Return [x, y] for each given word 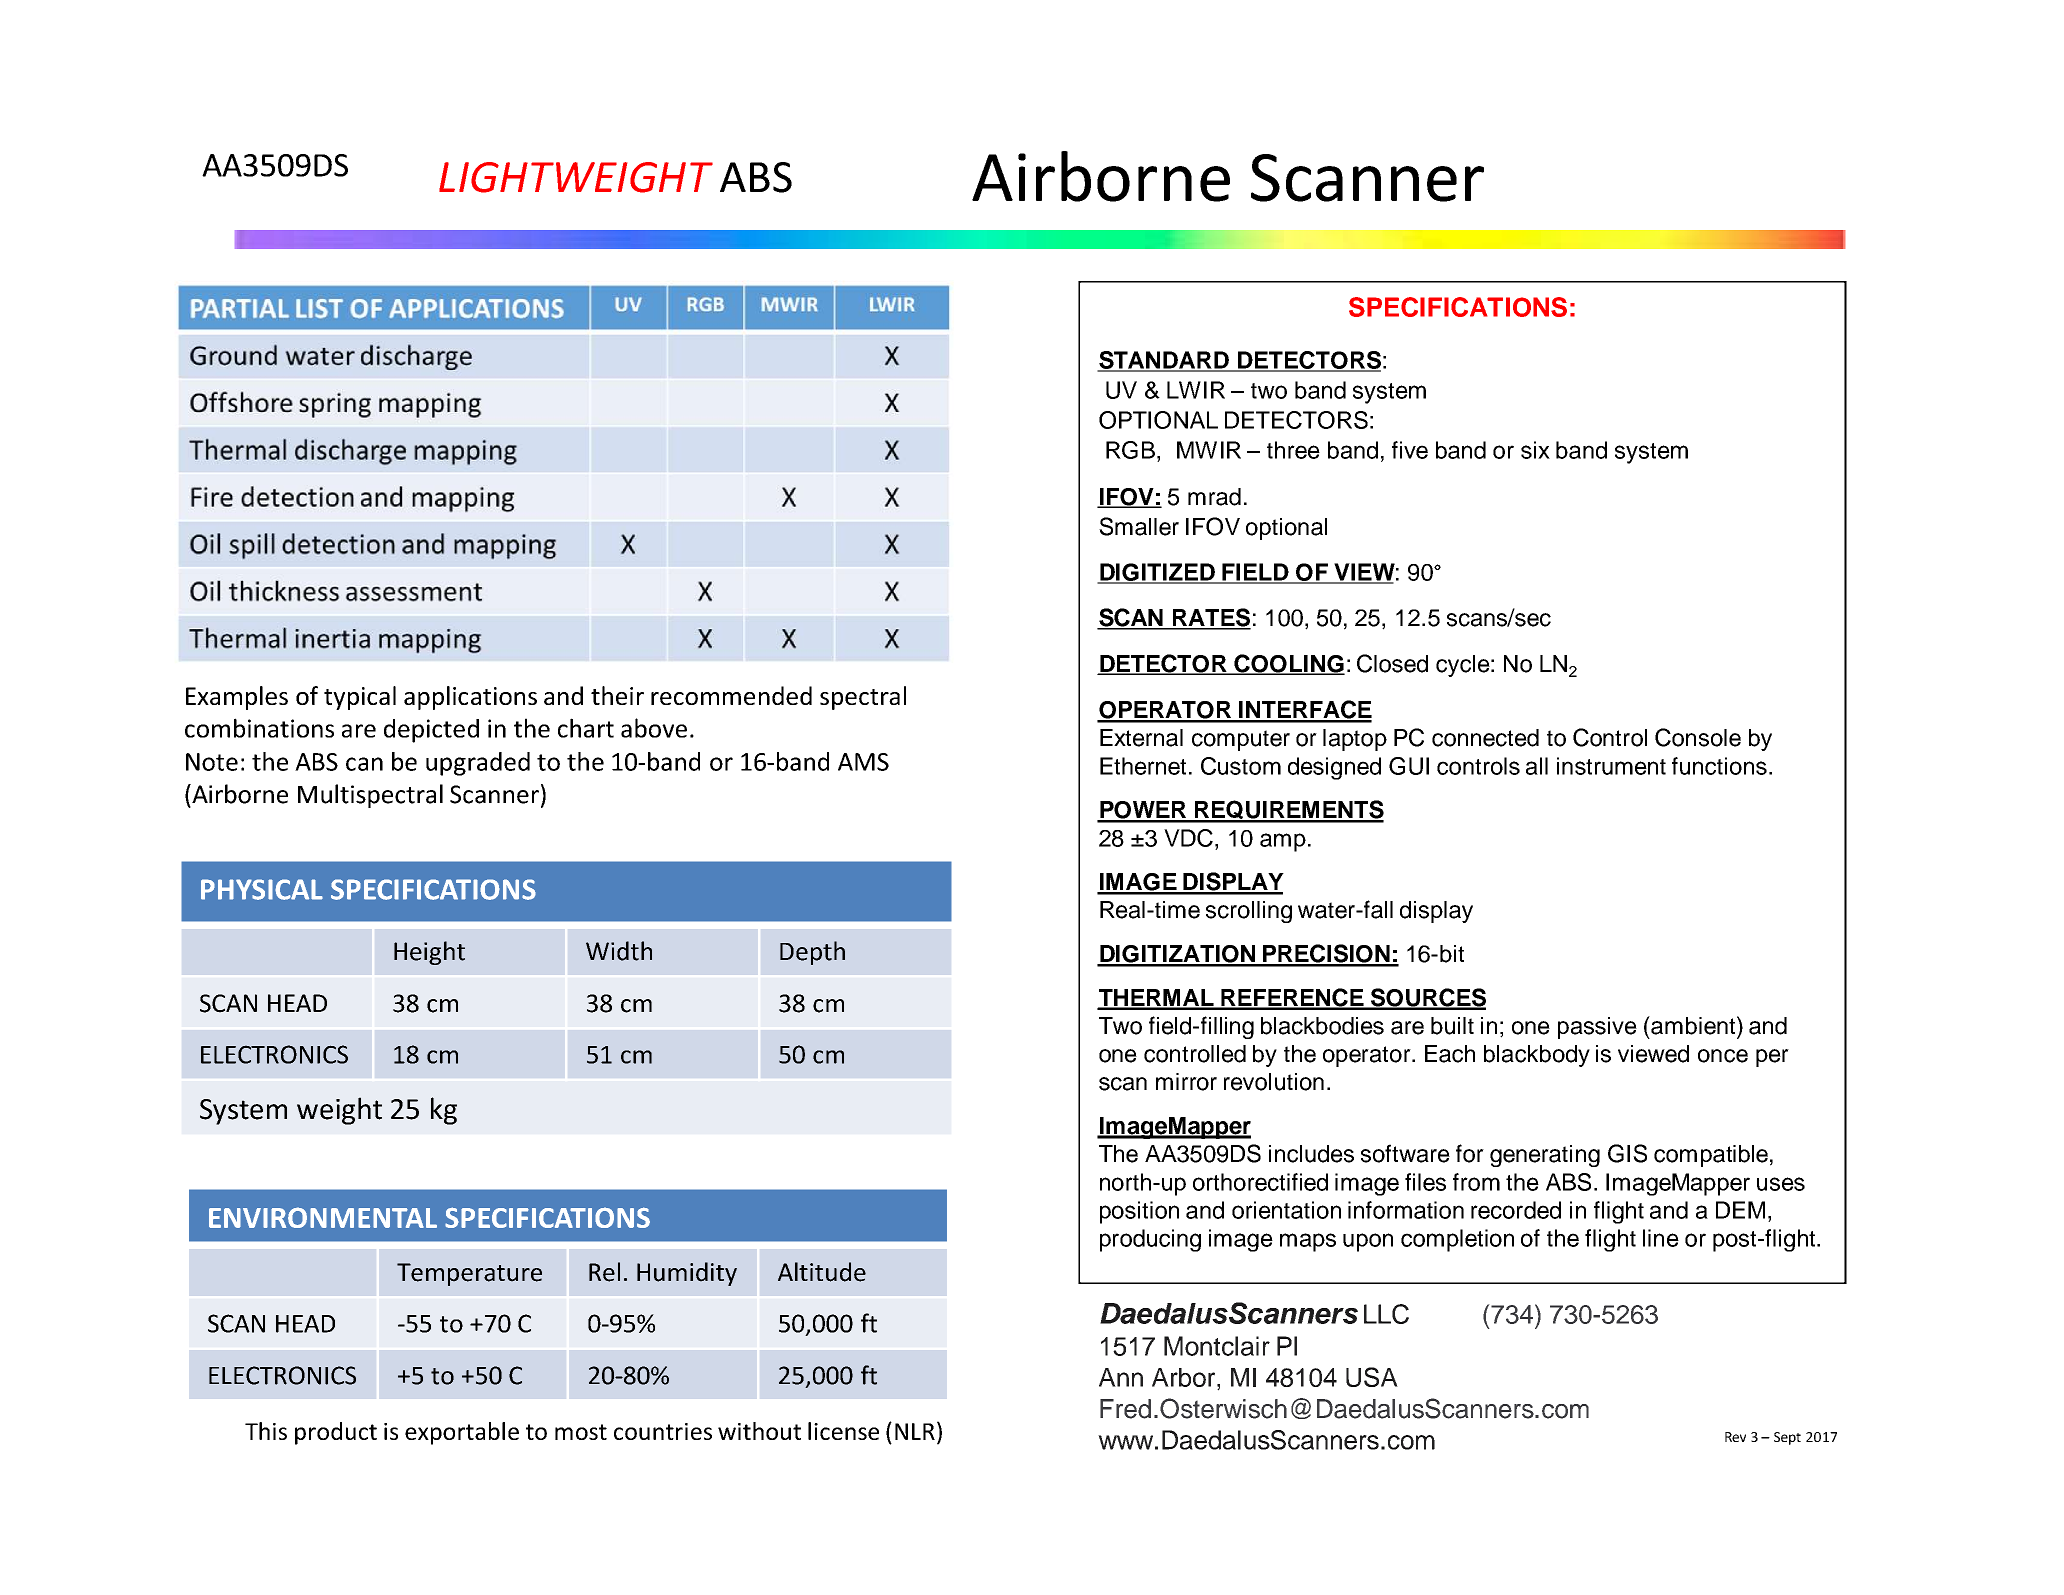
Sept [1787, 1438]
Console [1698, 737]
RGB [1132, 450]
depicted [431, 731]
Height [429, 953]
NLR [915, 1431]
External [1141, 738]
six [1535, 450]
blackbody [1537, 1056]
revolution [1274, 1082]
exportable [462, 1433]
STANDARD [1164, 361]
